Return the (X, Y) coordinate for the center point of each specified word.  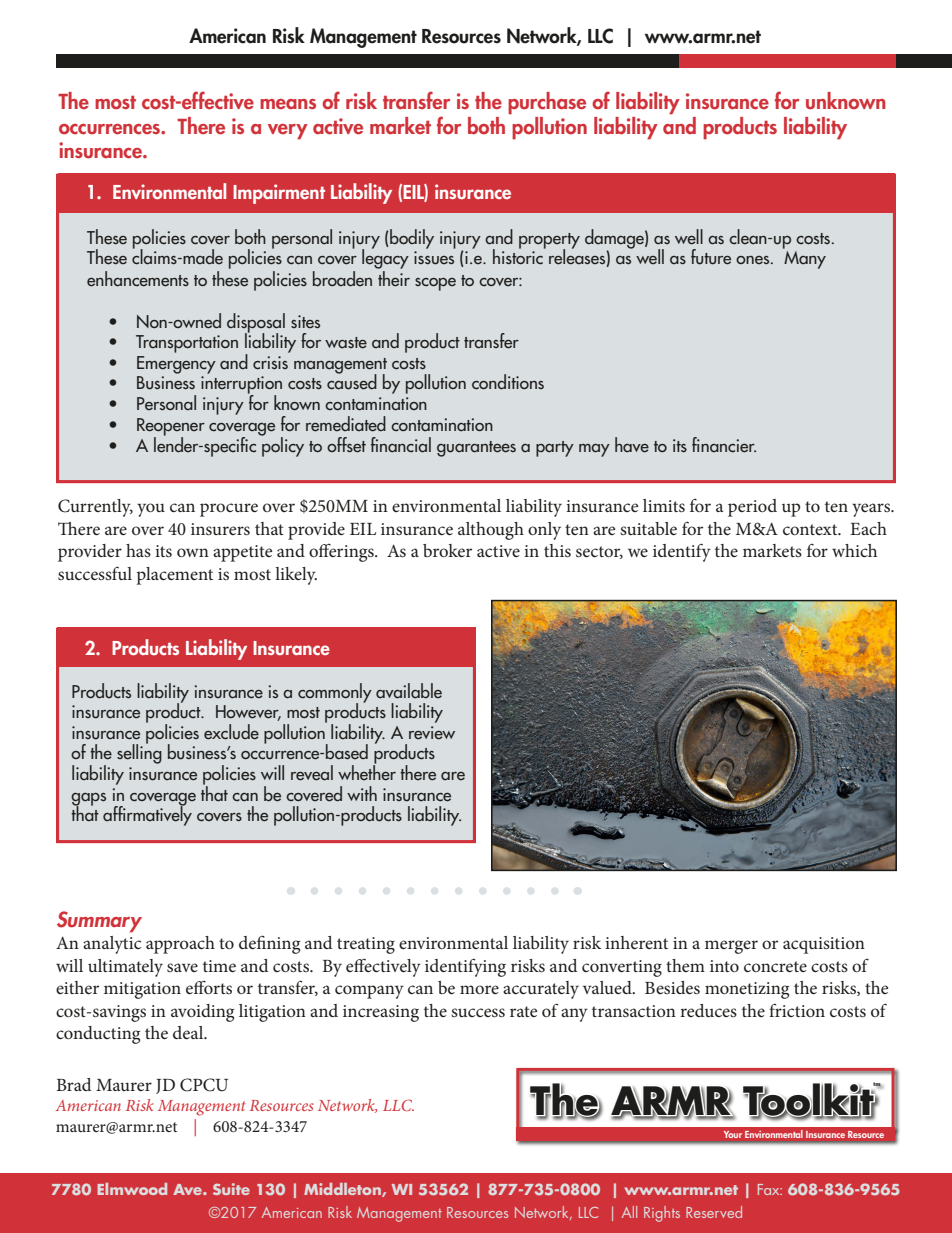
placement (175, 576)
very (288, 132)
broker (447, 550)
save (182, 967)
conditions (508, 382)
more (479, 989)
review (432, 733)
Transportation (187, 344)
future (711, 257)
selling (139, 753)
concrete (775, 966)
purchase (547, 103)
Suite (231, 1189)
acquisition (824, 945)
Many (804, 258)
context (811, 529)
